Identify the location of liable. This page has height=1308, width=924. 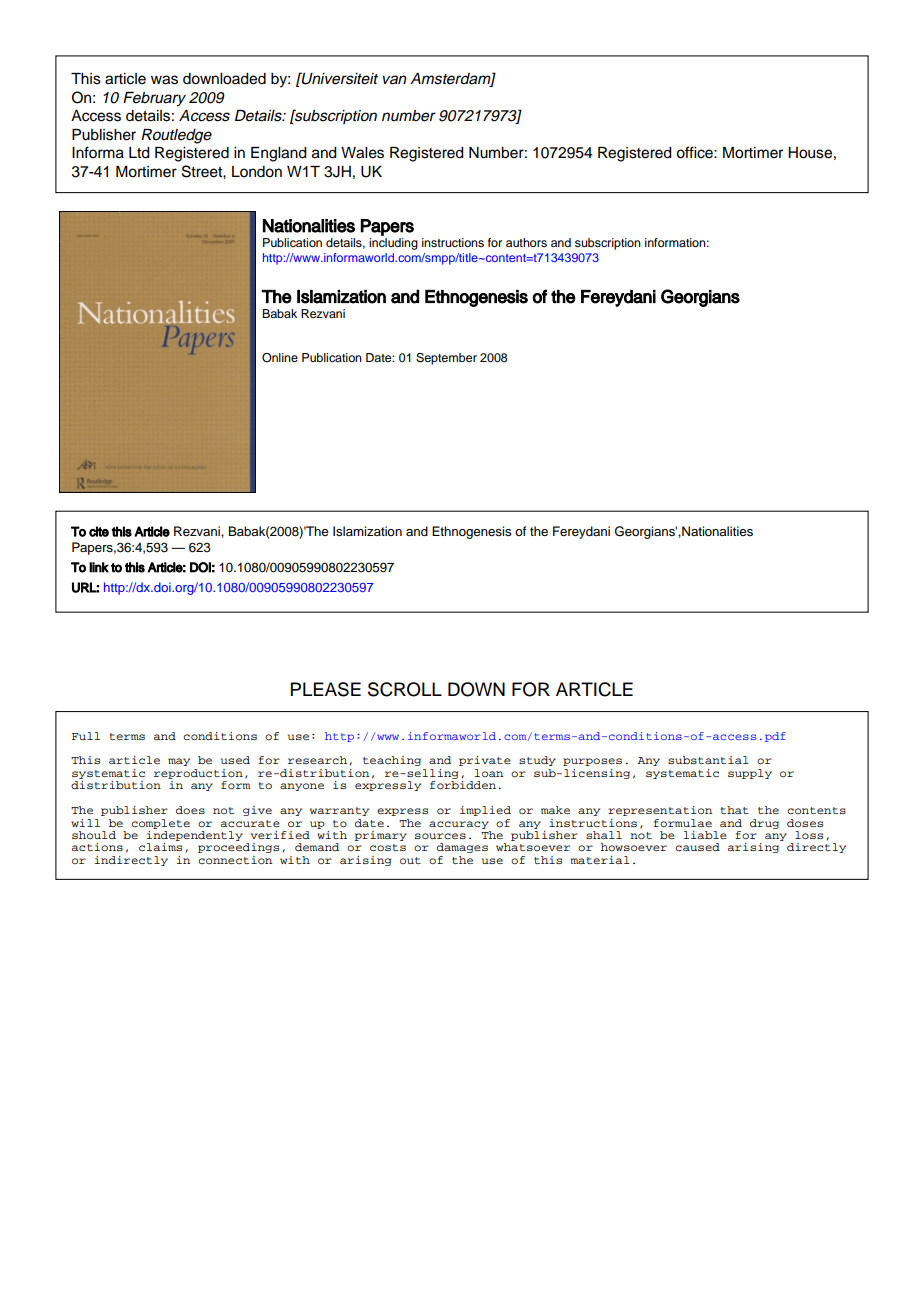
(705, 835).
